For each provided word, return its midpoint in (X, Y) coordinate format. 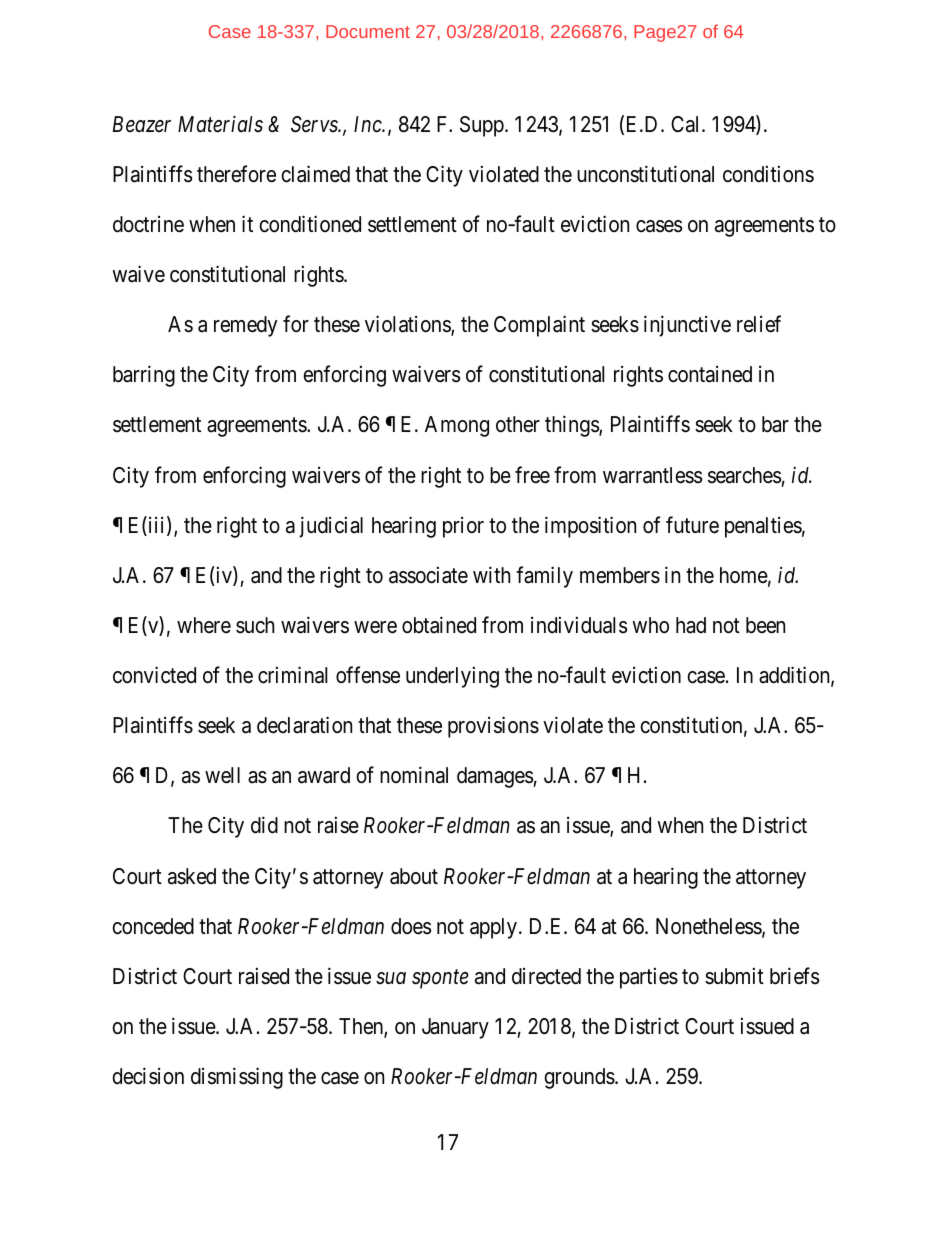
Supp (483, 126)
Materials (220, 124)
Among (457, 426)
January (455, 1028)
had (691, 625)
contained (710, 374)
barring (144, 376)
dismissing (237, 1078)
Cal (687, 124)
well (222, 775)
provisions (493, 727)
